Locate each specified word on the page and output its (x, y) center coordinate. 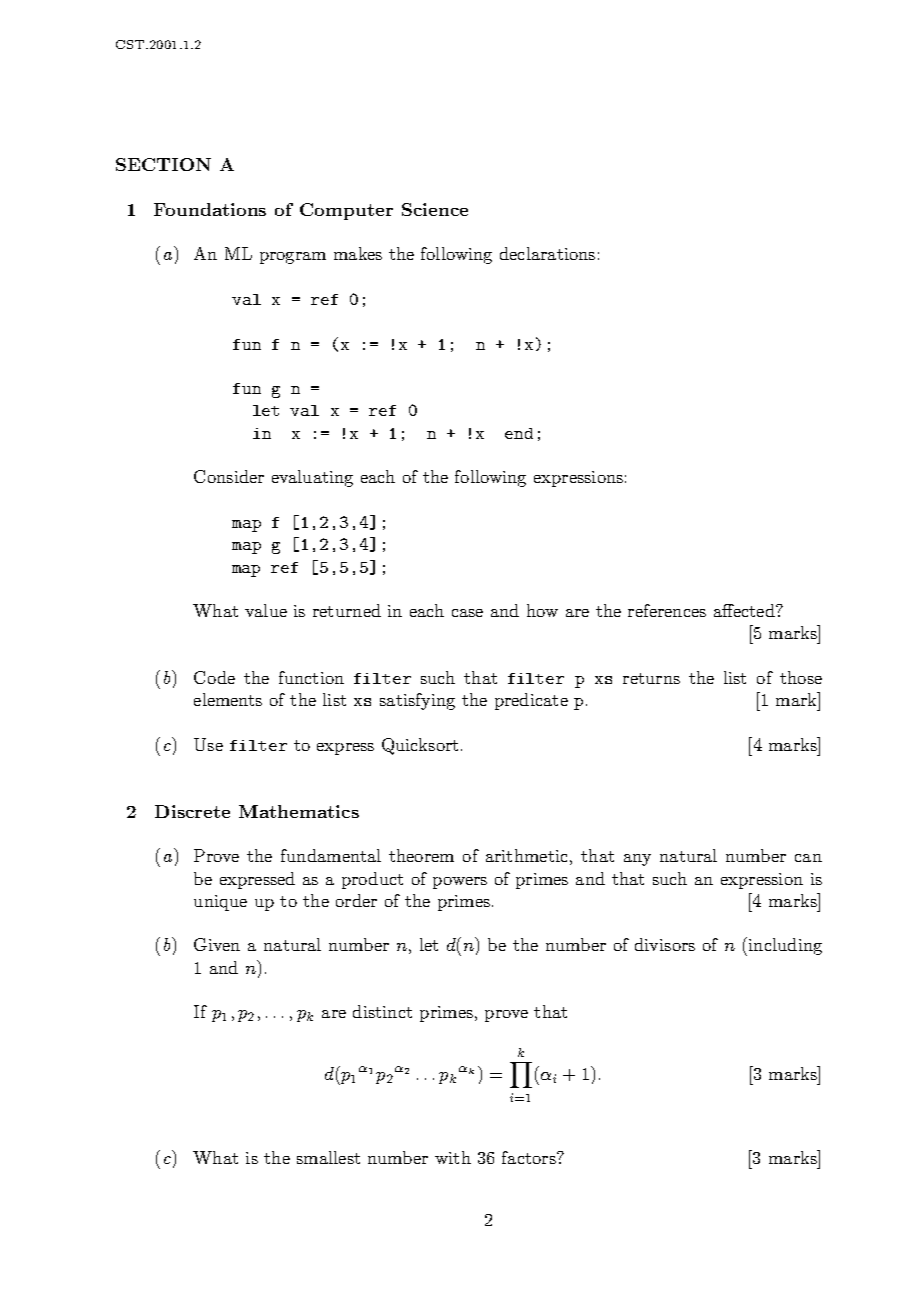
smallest (328, 1157)
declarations (547, 253)
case (467, 613)
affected (745, 610)
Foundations (210, 209)
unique (220, 903)
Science (435, 209)
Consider (229, 476)
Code (214, 677)
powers (460, 883)
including (784, 946)
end (519, 433)
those (801, 677)
